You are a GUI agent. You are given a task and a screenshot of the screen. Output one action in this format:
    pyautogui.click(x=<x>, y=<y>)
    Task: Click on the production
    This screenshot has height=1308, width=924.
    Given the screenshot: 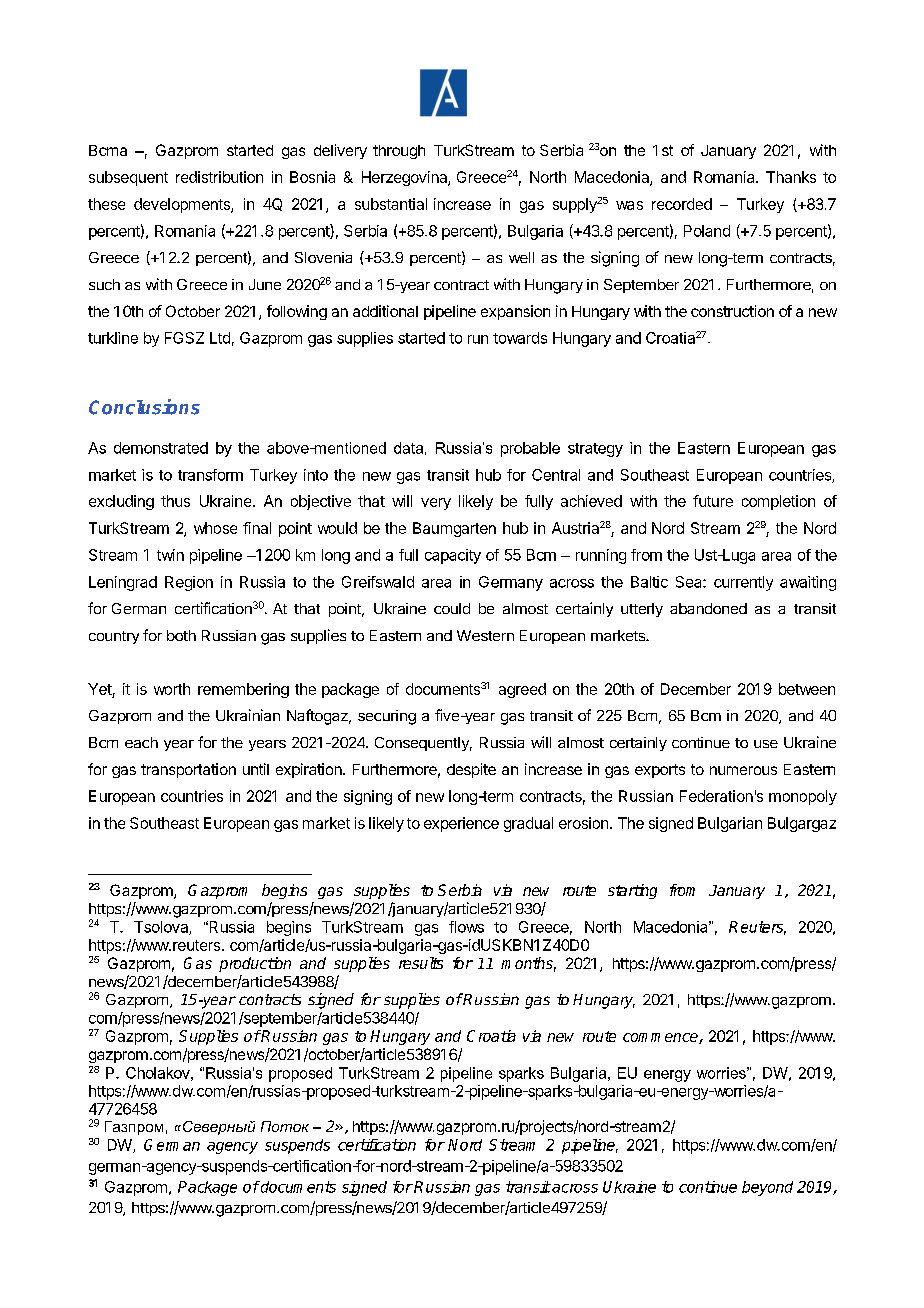 What is the action you would take?
    pyautogui.click(x=255, y=964)
